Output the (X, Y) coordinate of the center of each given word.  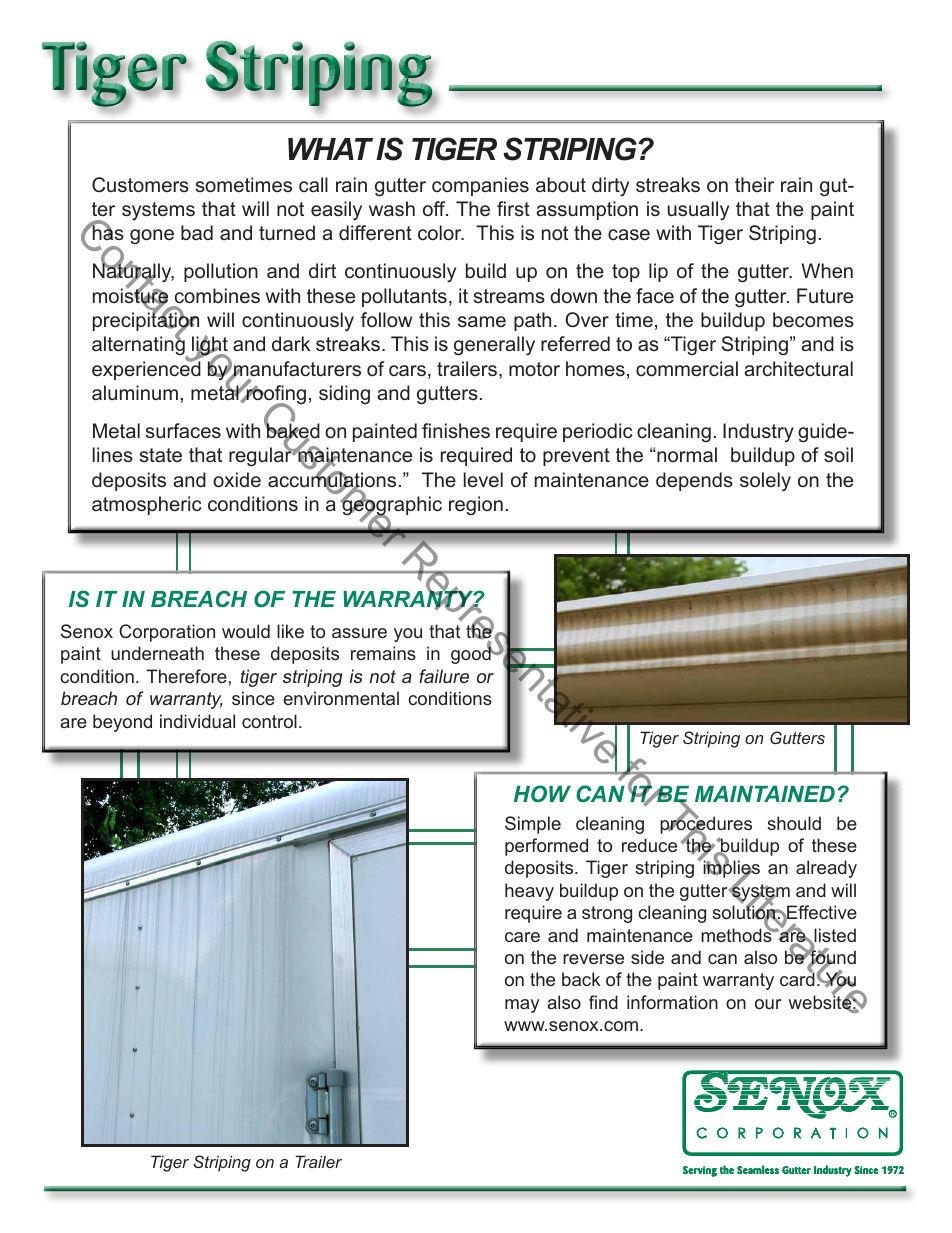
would (246, 631)
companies (480, 186)
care (522, 937)
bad (197, 232)
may (522, 1006)
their (754, 184)
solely (765, 482)
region (476, 505)
